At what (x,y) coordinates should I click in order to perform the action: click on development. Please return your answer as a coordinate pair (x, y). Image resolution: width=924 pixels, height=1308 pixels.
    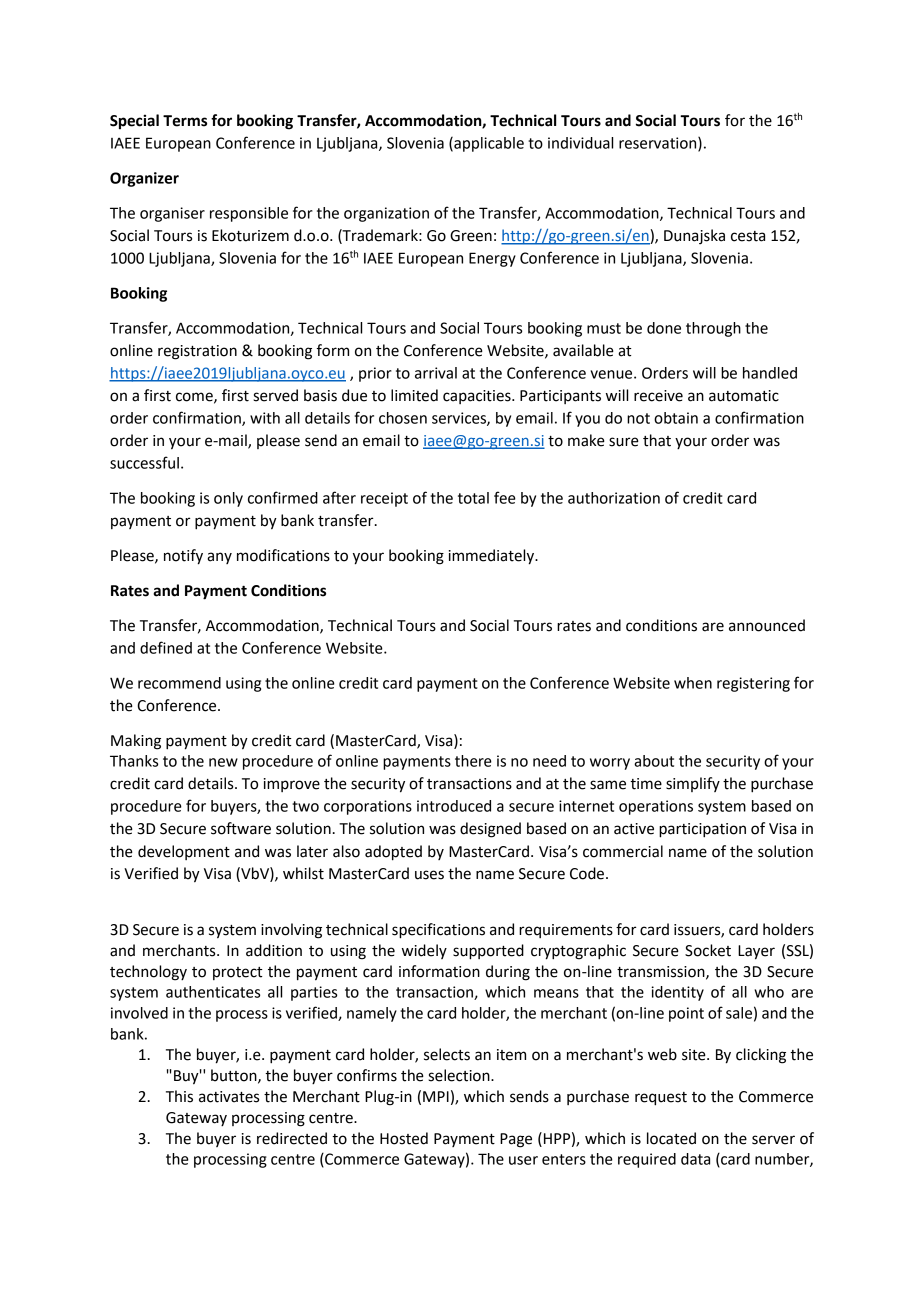
    Looking at the image, I should click on (184, 852).
